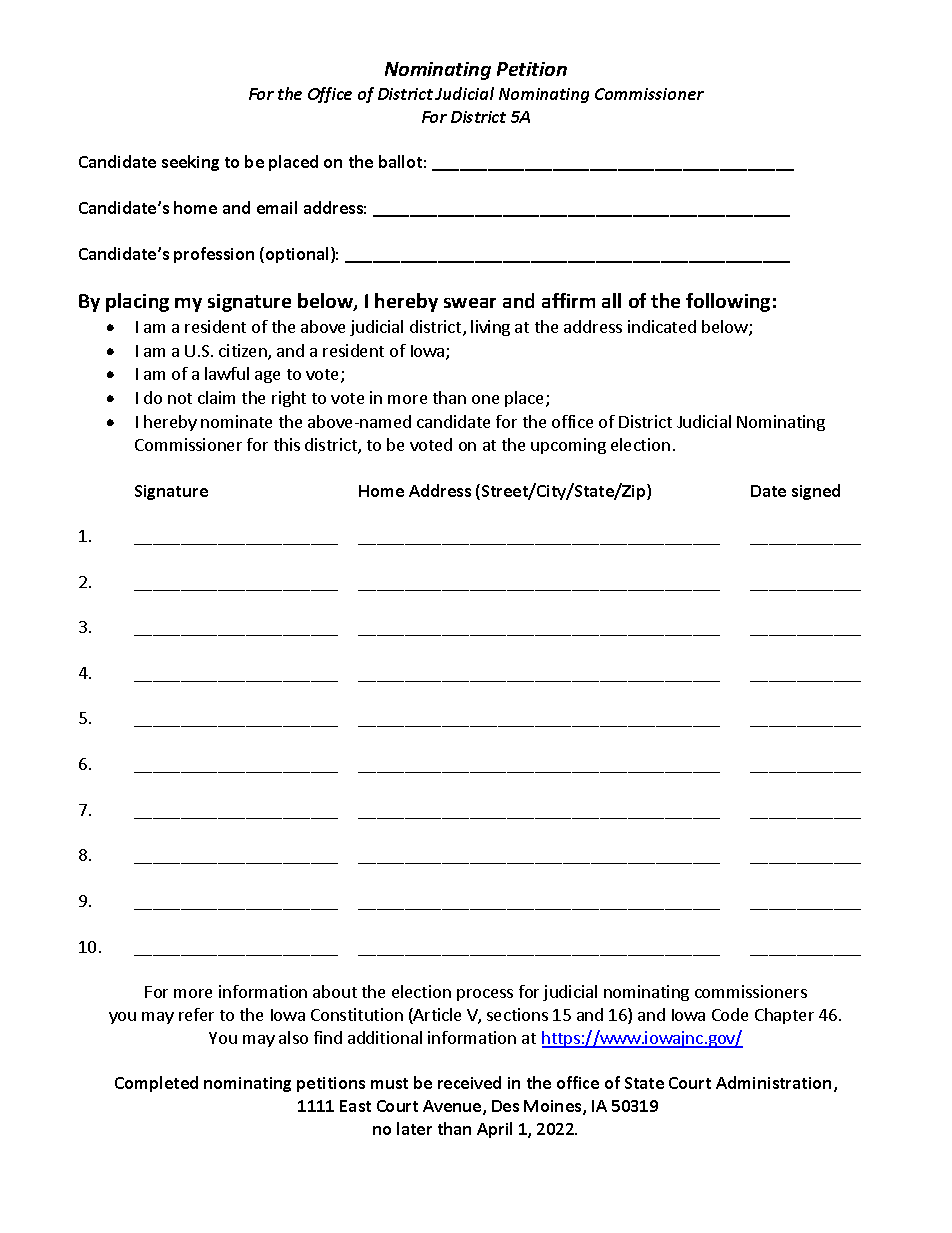 The image size is (952, 1233). I want to click on upcoming, so click(568, 446).
